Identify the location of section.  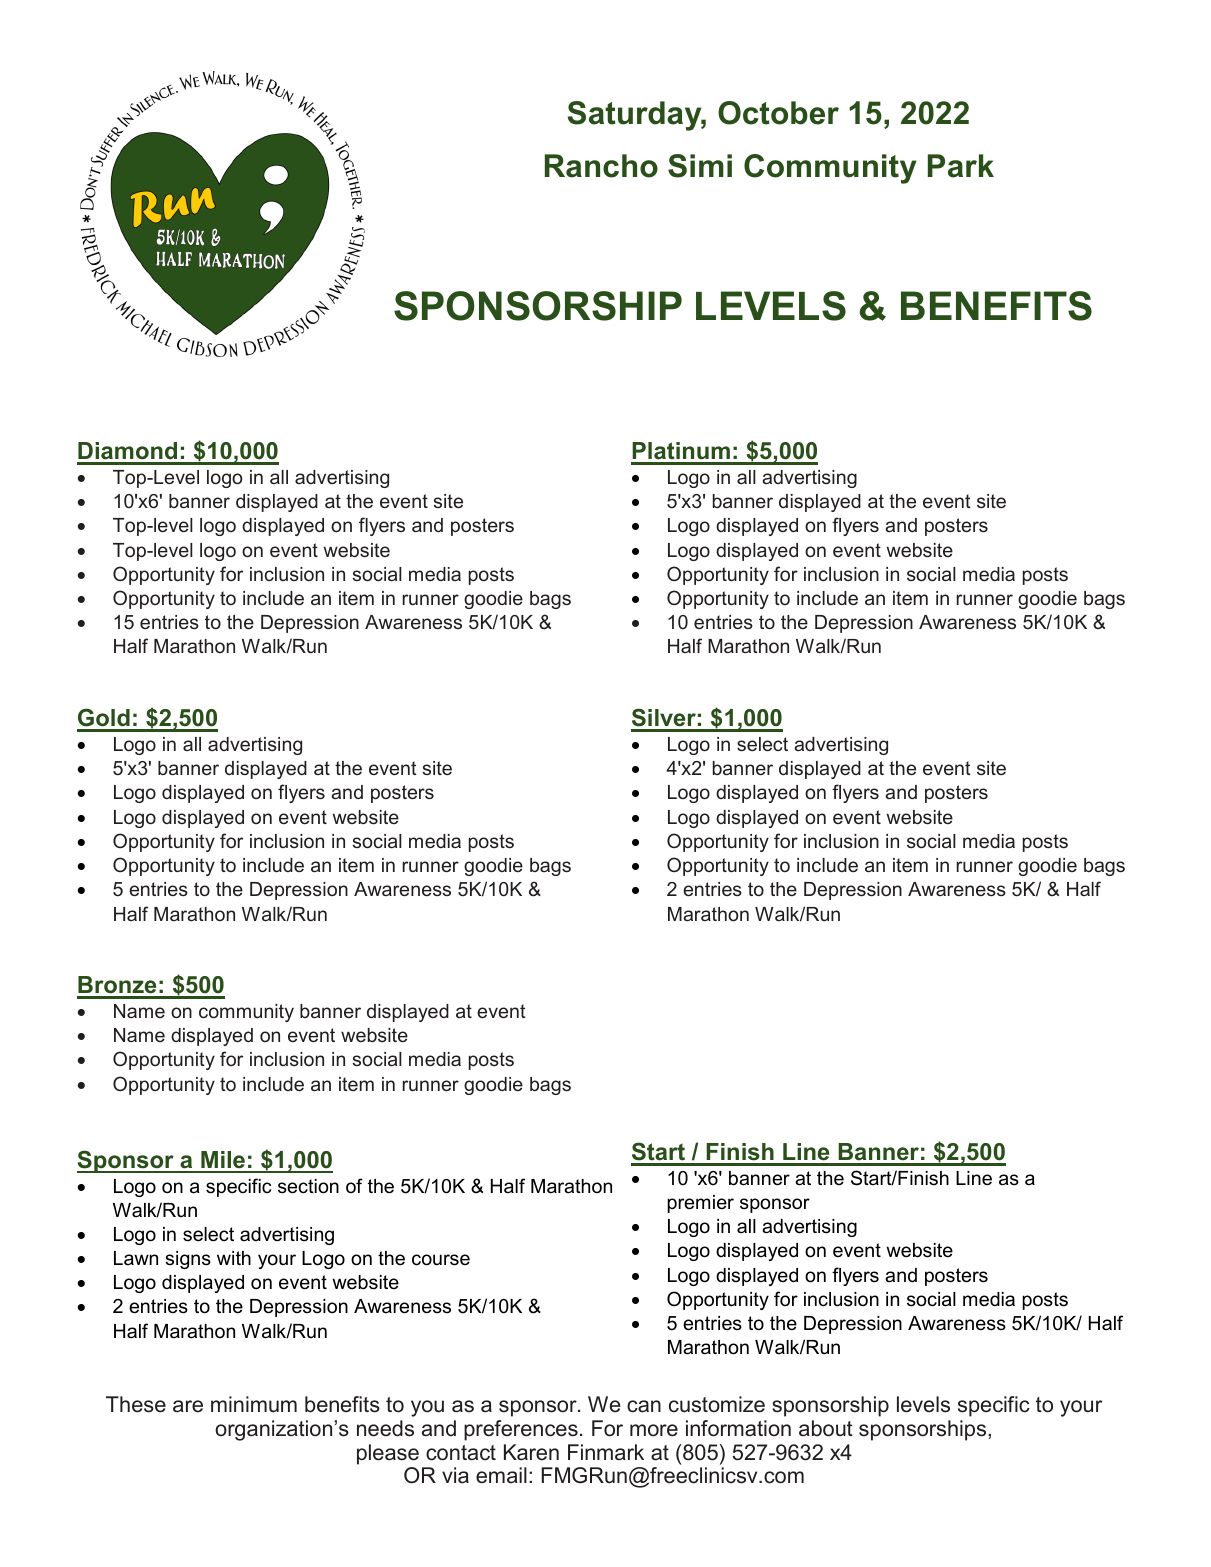
(308, 1186).
